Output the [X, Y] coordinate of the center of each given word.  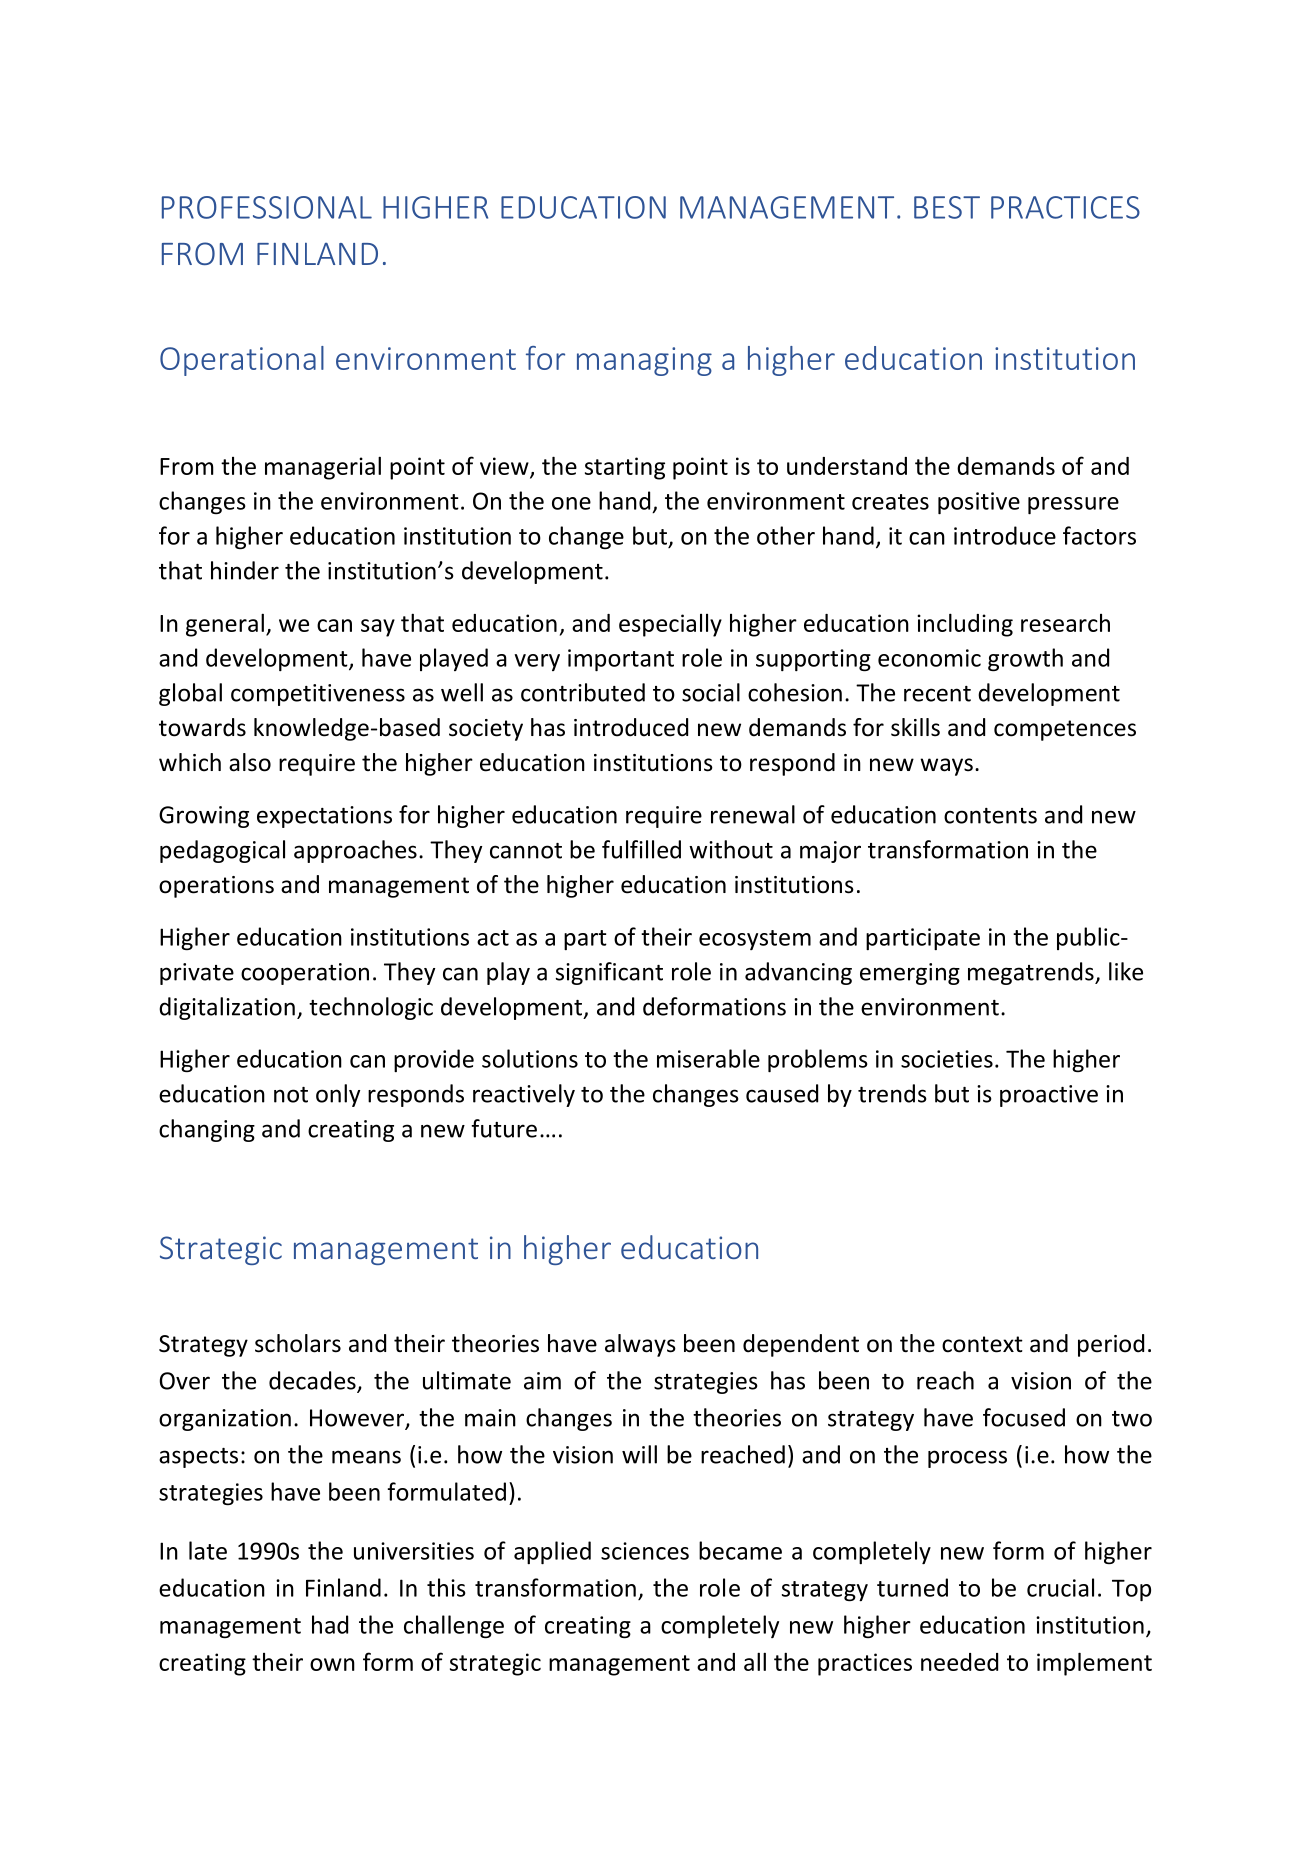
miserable [708, 1058]
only [338, 1095]
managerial [323, 468]
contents [990, 816]
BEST [947, 207]
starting [625, 468]
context [982, 1344]
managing [644, 361]
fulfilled [641, 849]
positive [979, 503]
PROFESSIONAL [267, 207]
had [330, 1624]
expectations [324, 817]
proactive [1049, 1096]
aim [542, 1381]
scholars [298, 1343]
